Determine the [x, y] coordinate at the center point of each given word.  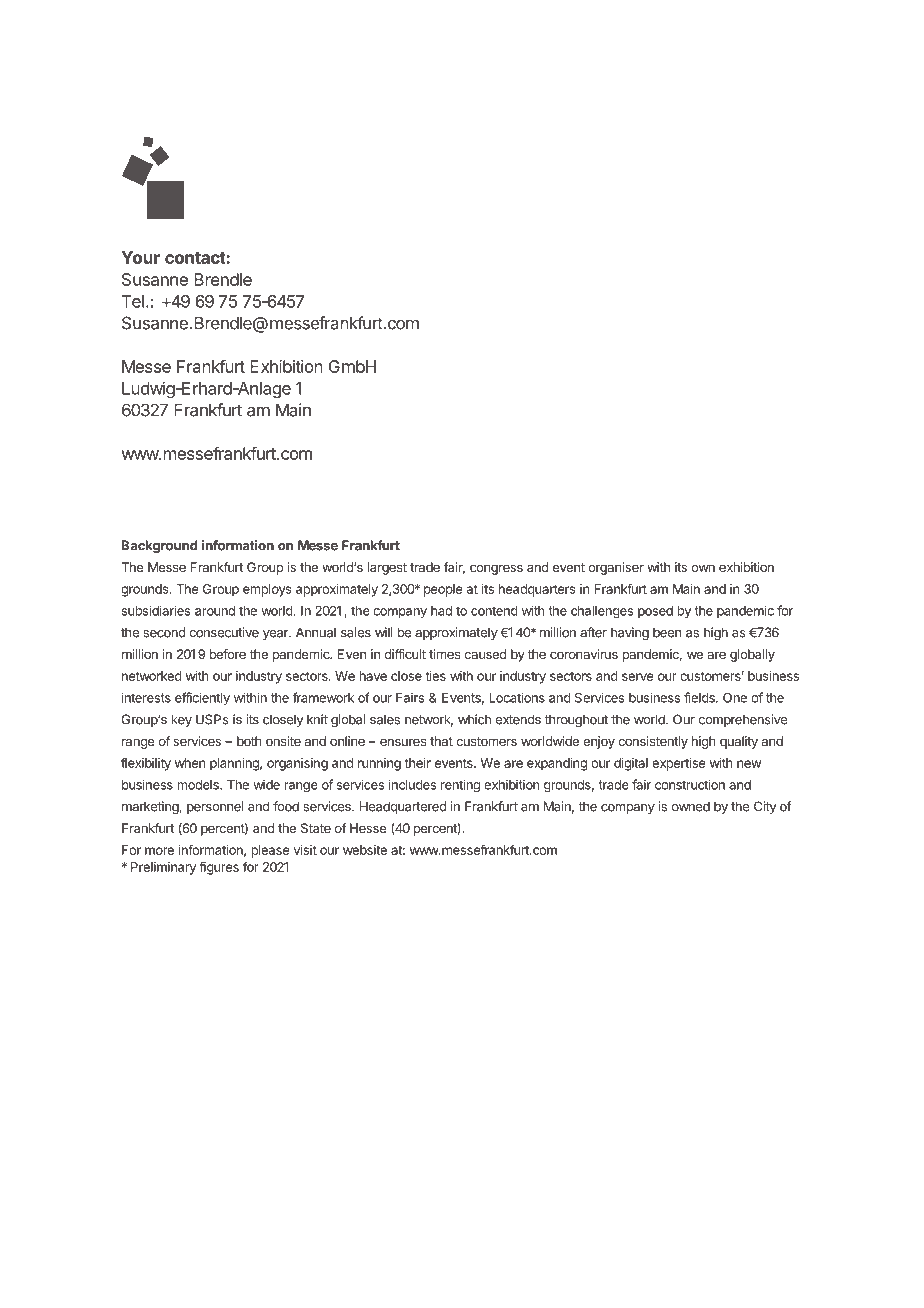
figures [219, 868]
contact [196, 258]
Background [160, 546]
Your [140, 257]
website [365, 850]
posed [655, 612]
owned [691, 806]
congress [496, 569]
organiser [616, 568]
